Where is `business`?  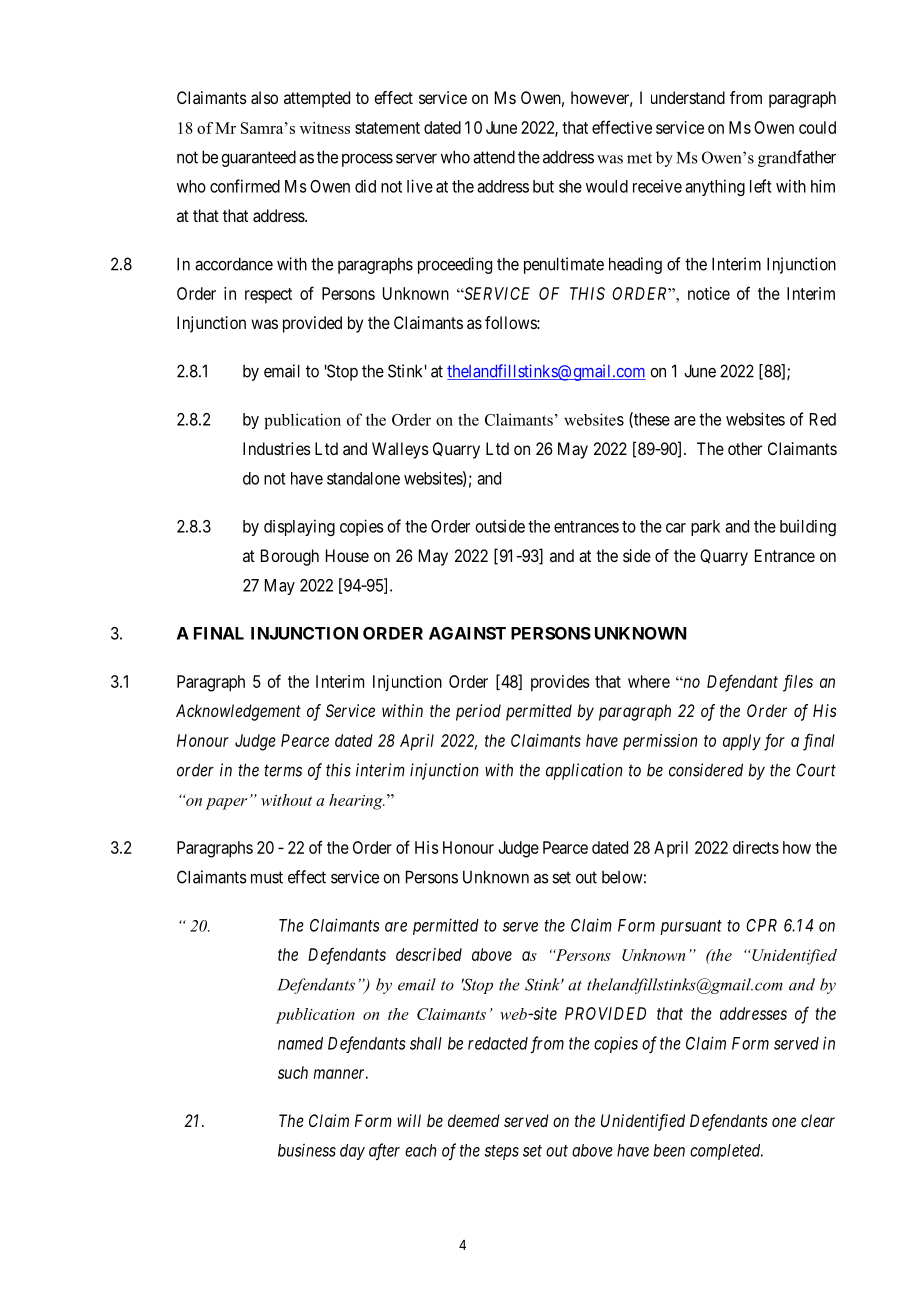
business is located at coordinates (307, 1150).
